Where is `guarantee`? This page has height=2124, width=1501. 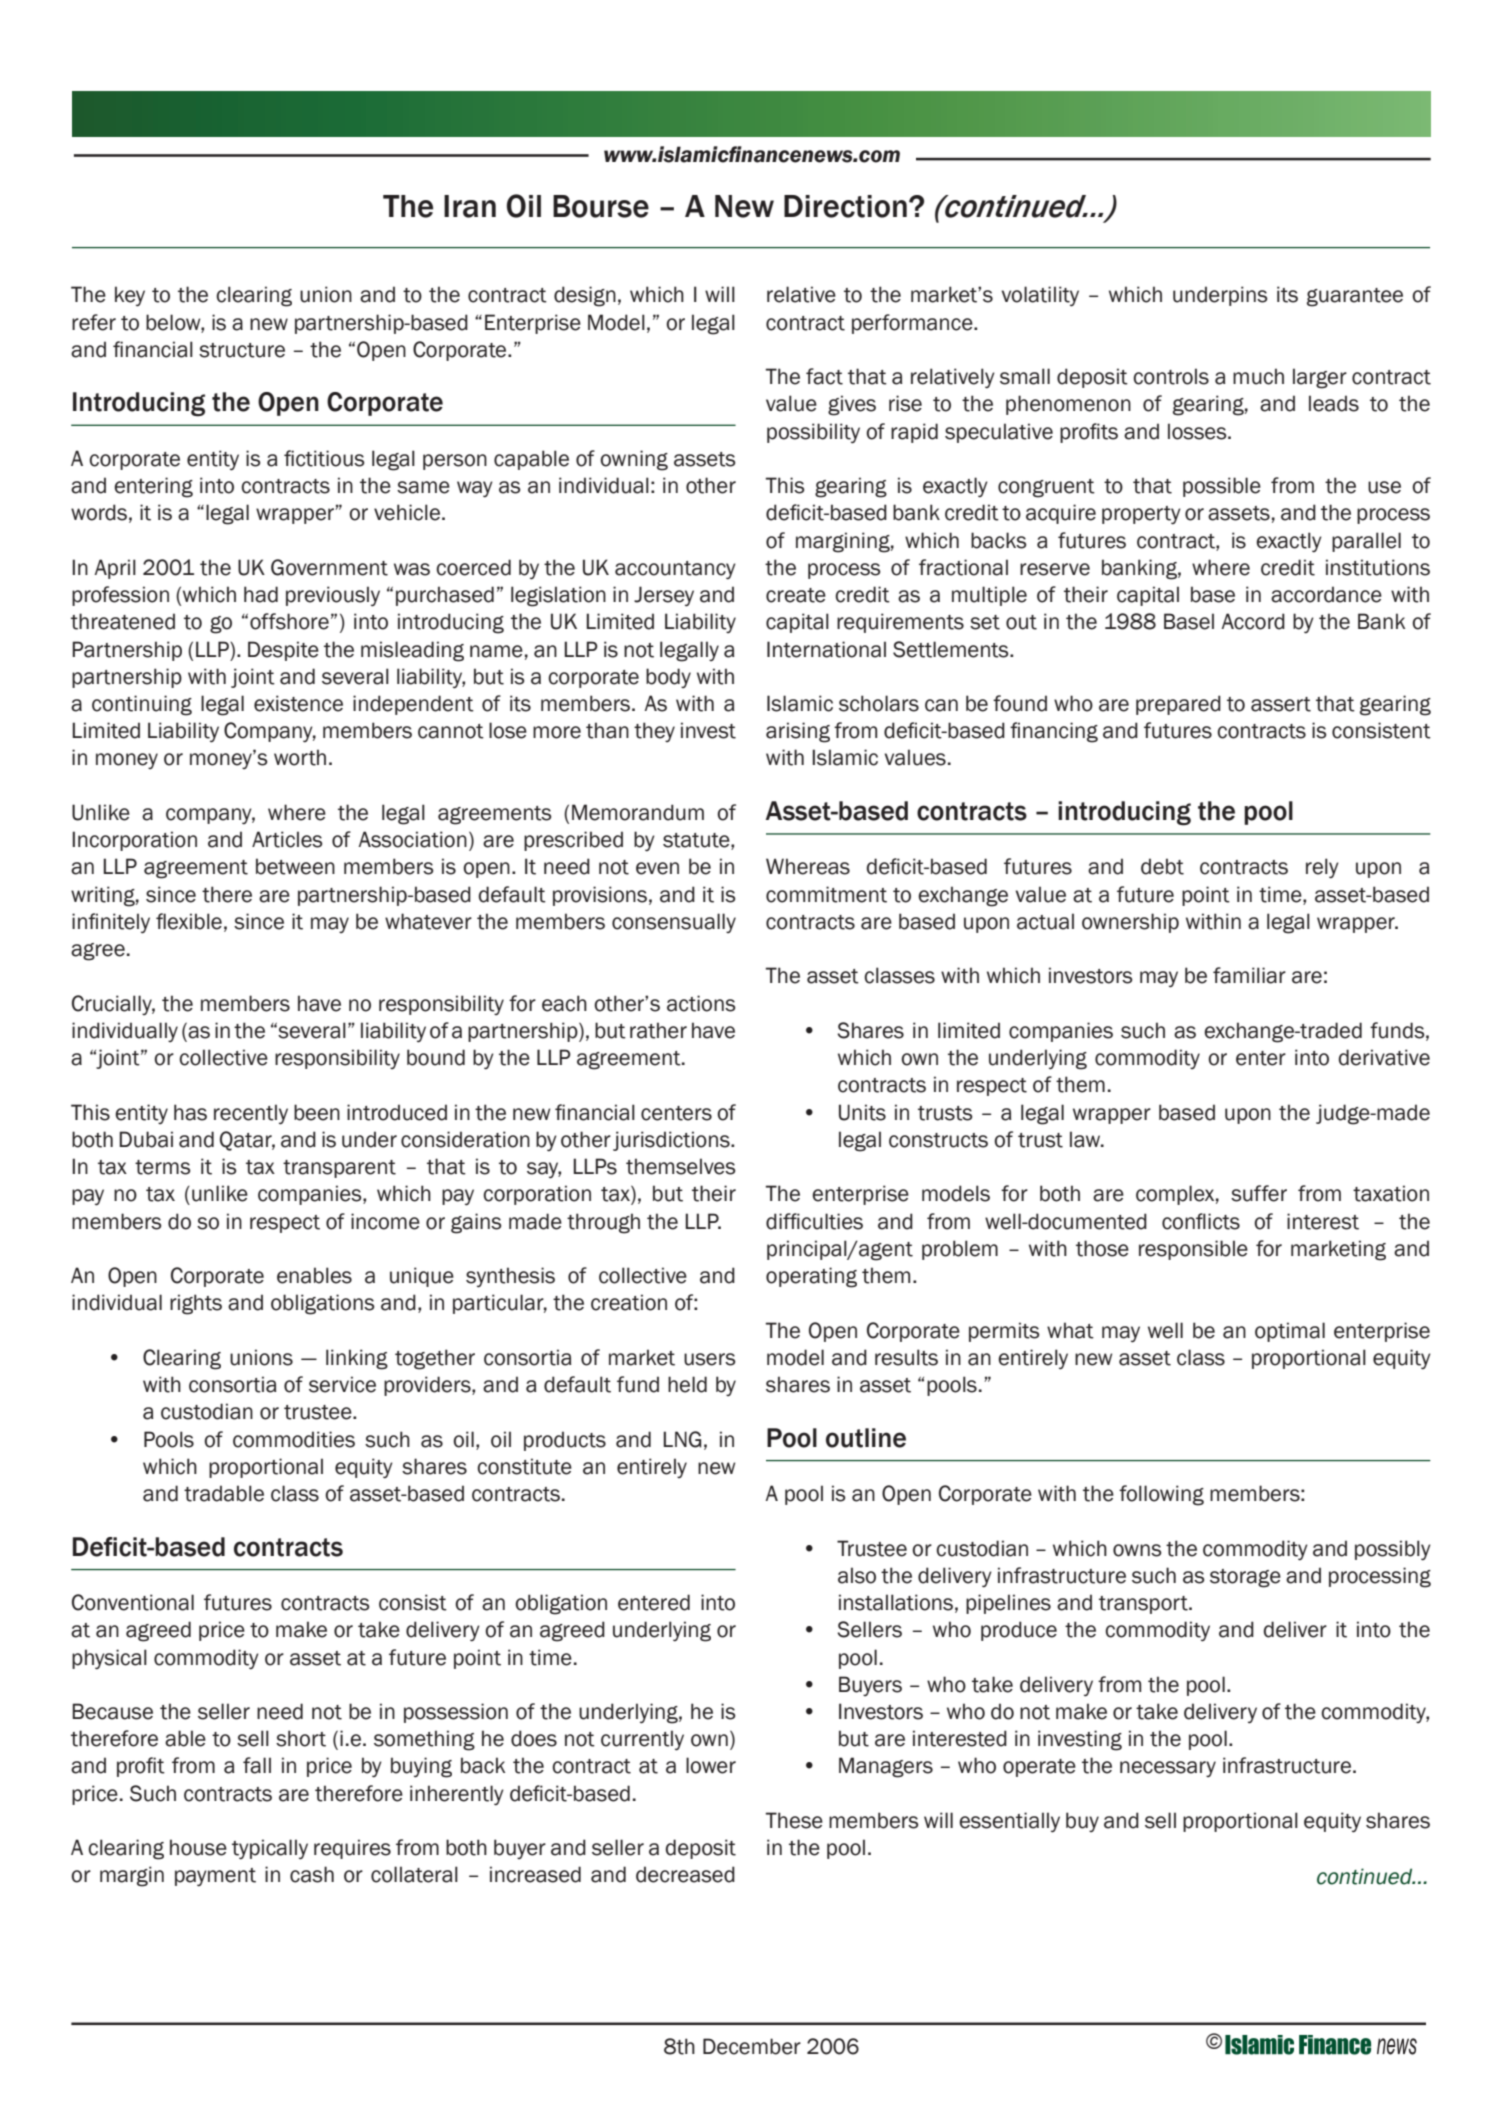 guarantee is located at coordinates (1355, 297).
